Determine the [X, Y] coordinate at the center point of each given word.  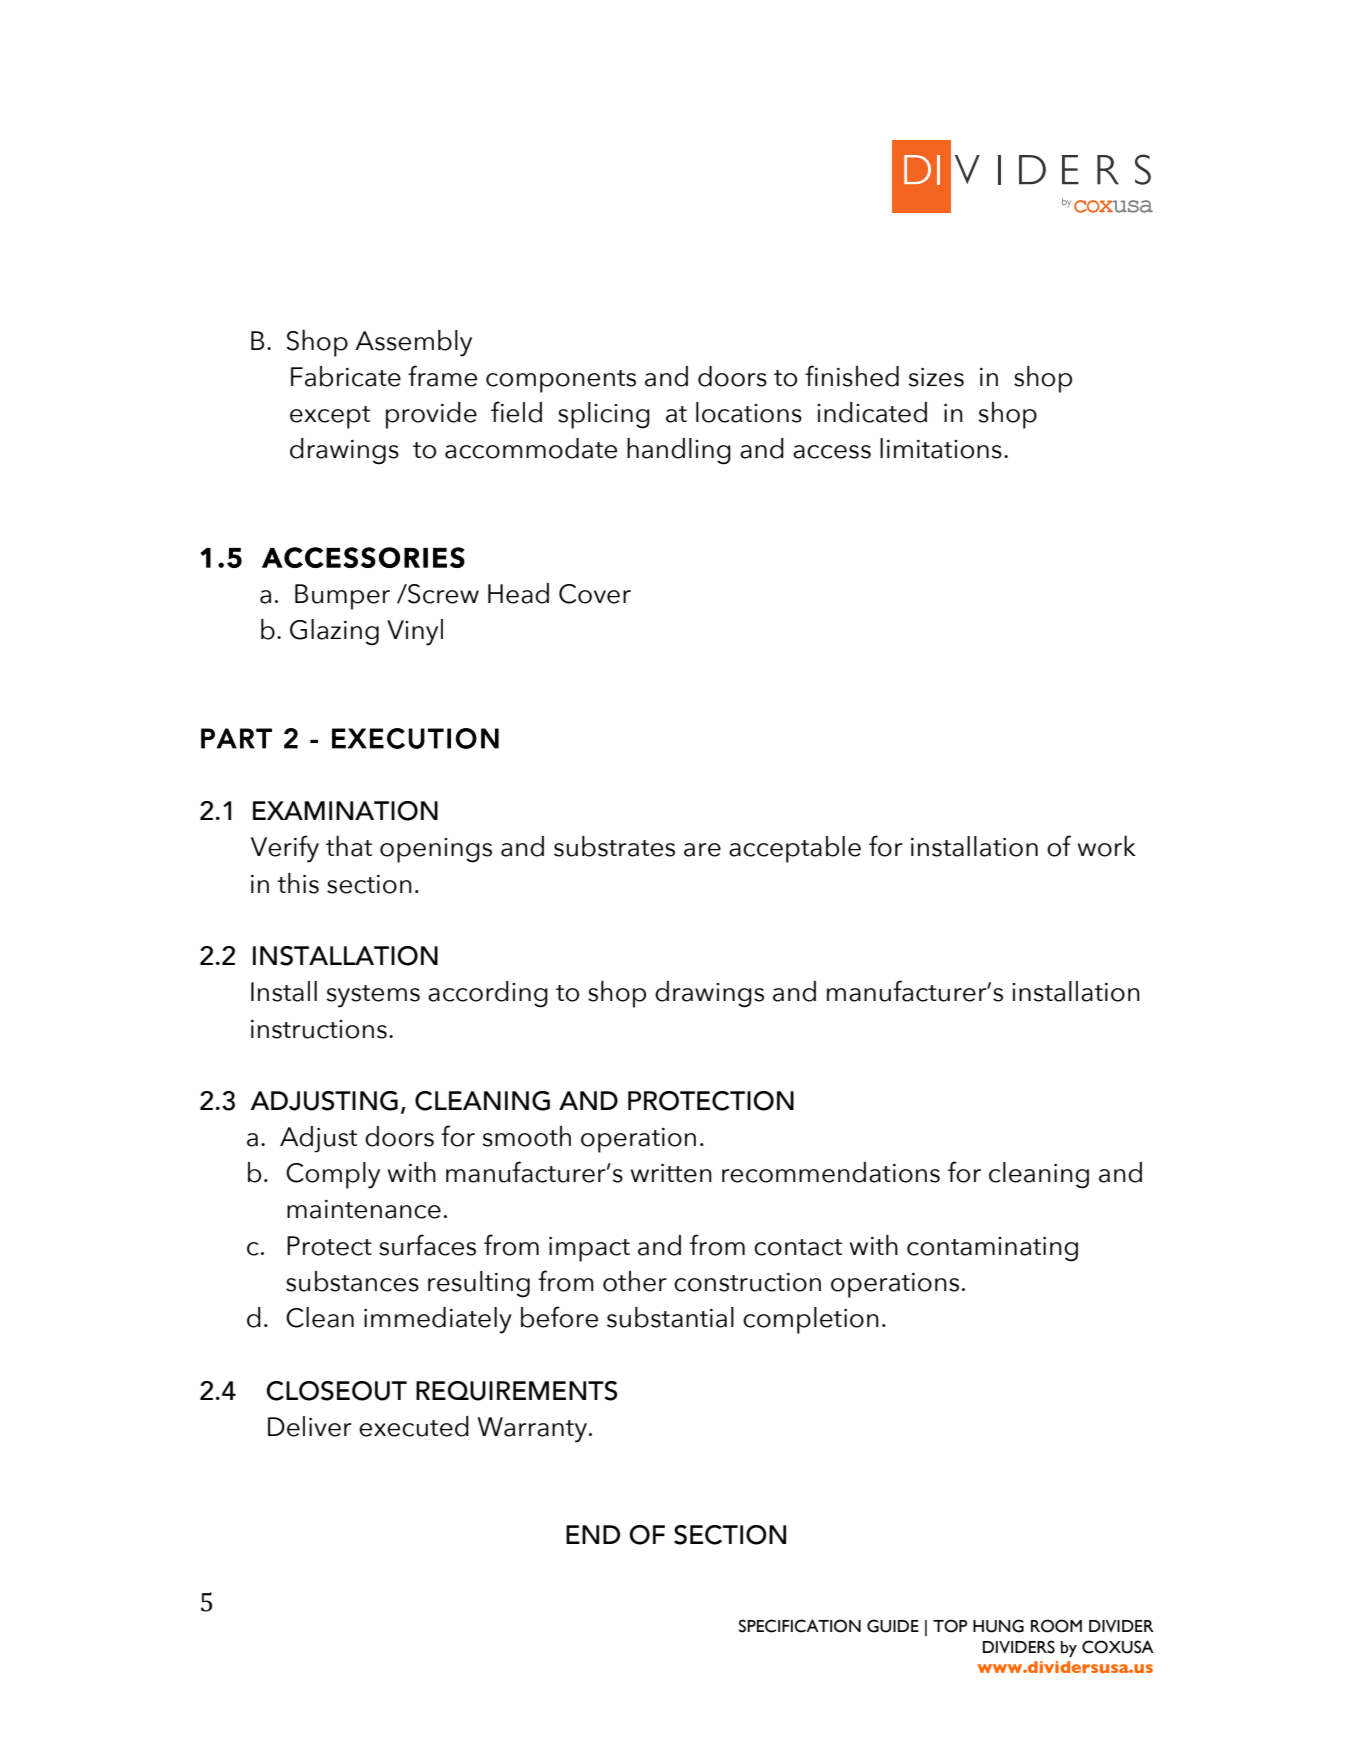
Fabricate [346, 376]
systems [373, 996]
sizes [936, 377]
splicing [604, 415]
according [488, 994]
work [1107, 846]
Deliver [310, 1426]
